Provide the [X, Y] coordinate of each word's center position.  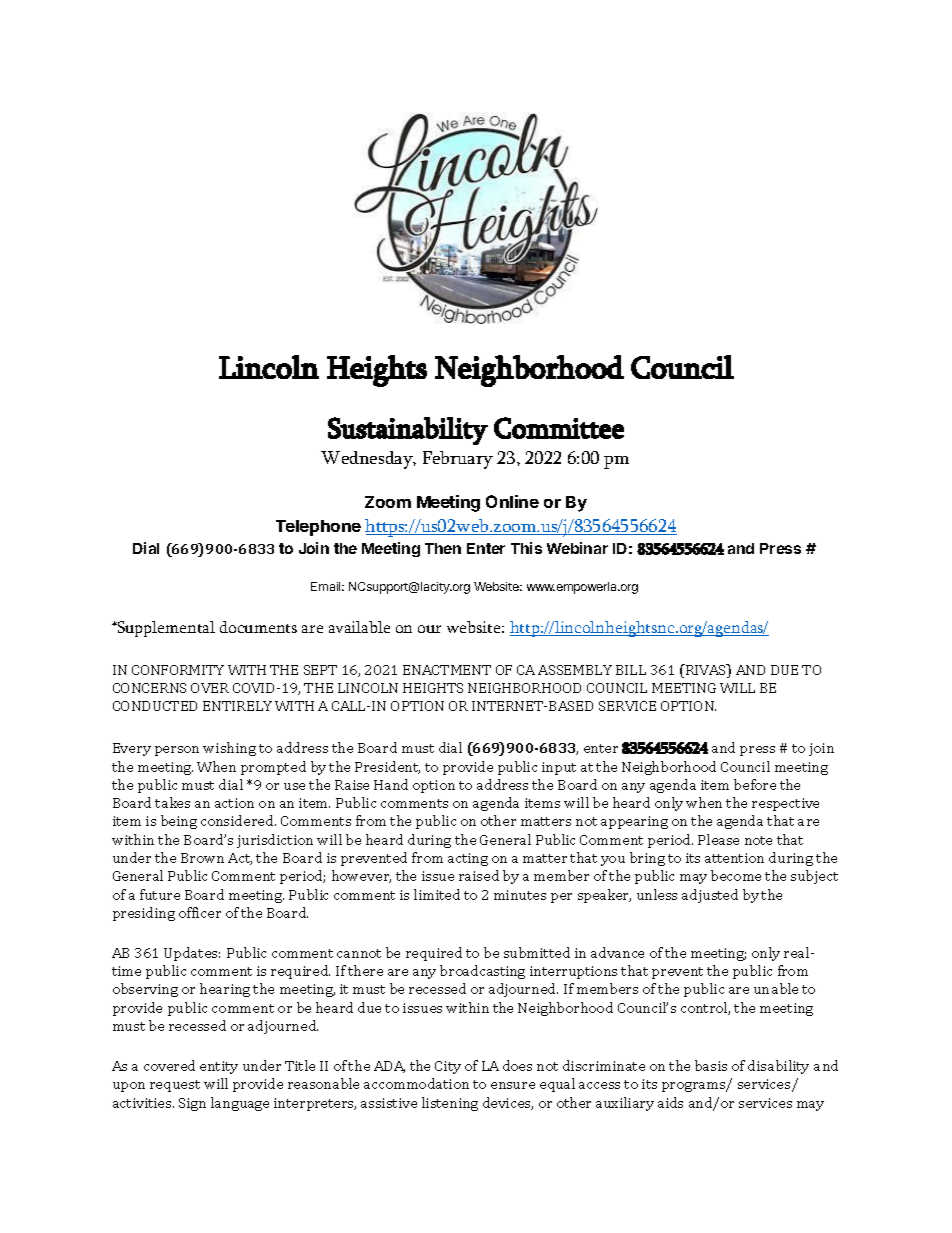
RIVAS [706, 671]
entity [219, 1067]
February [458, 460]
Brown [202, 858]
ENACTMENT [447, 670]
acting [468, 859]
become [736, 875]
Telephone [318, 528]
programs [695, 1087]
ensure [513, 1085]
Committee [559, 428]
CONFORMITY [178, 670]
